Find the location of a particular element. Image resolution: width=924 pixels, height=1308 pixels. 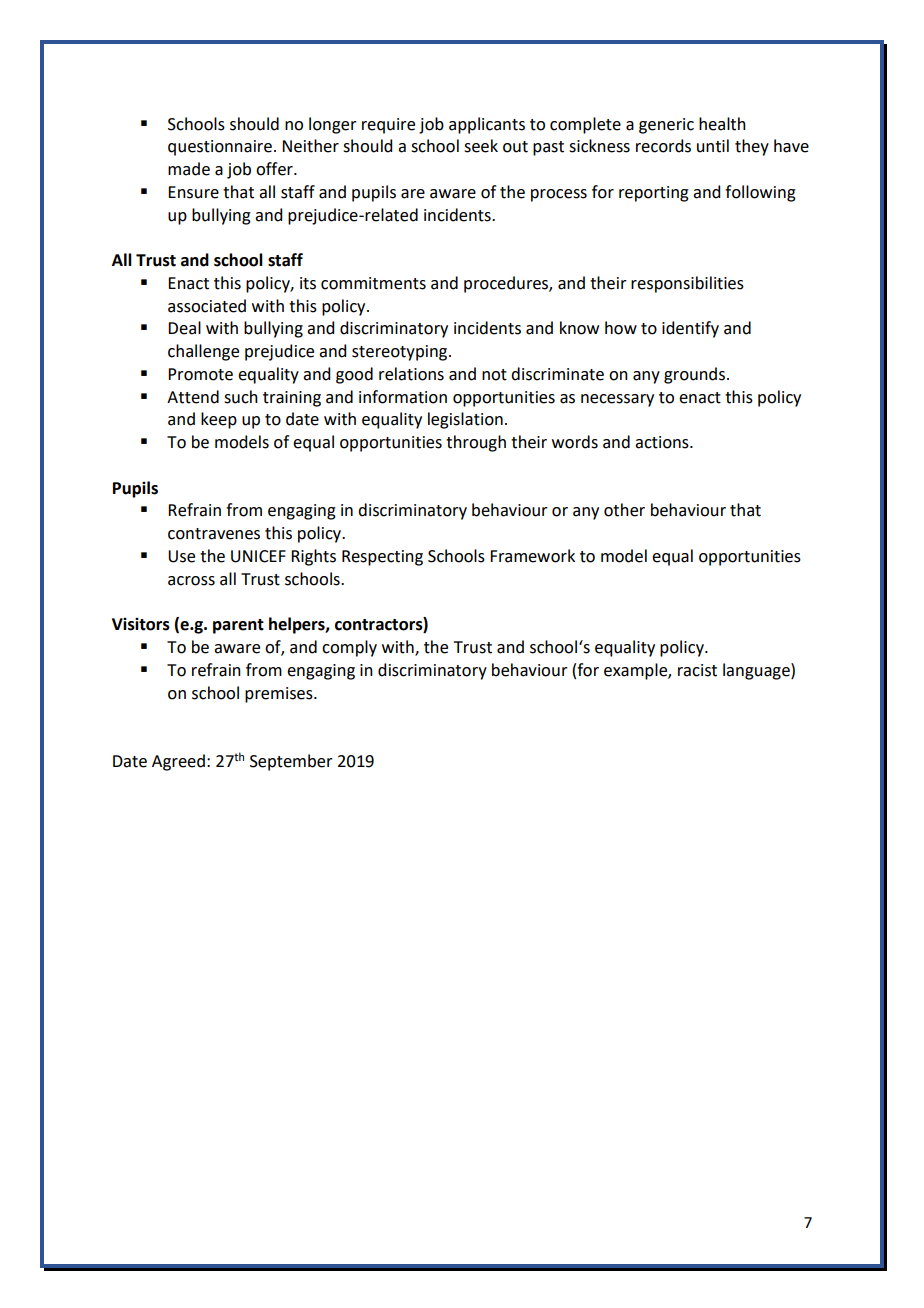

keep is located at coordinates (219, 420).
